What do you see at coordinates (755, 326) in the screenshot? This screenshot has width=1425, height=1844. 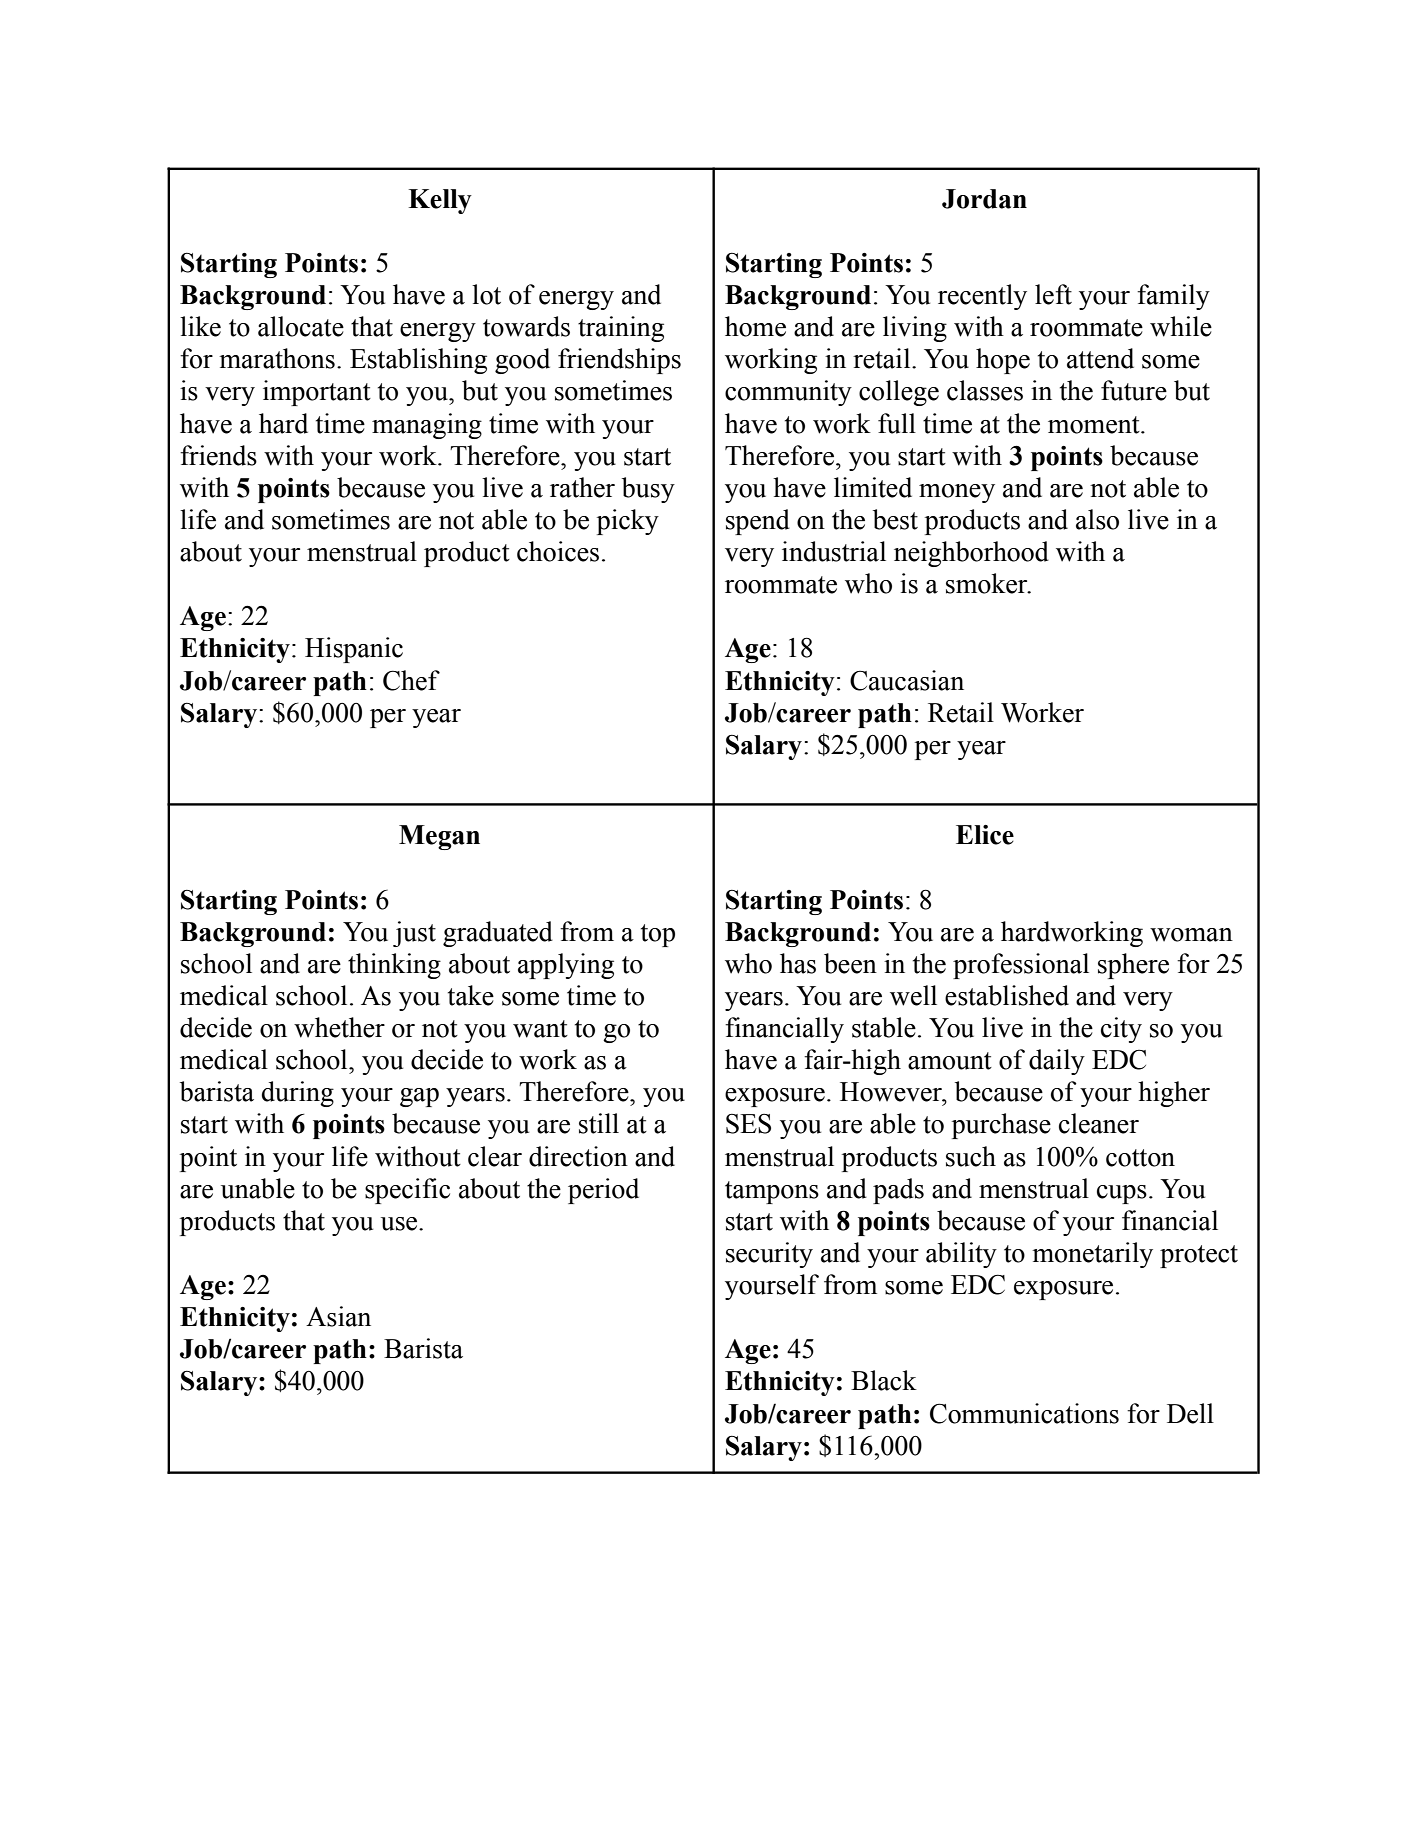 I see `home` at bounding box center [755, 326].
